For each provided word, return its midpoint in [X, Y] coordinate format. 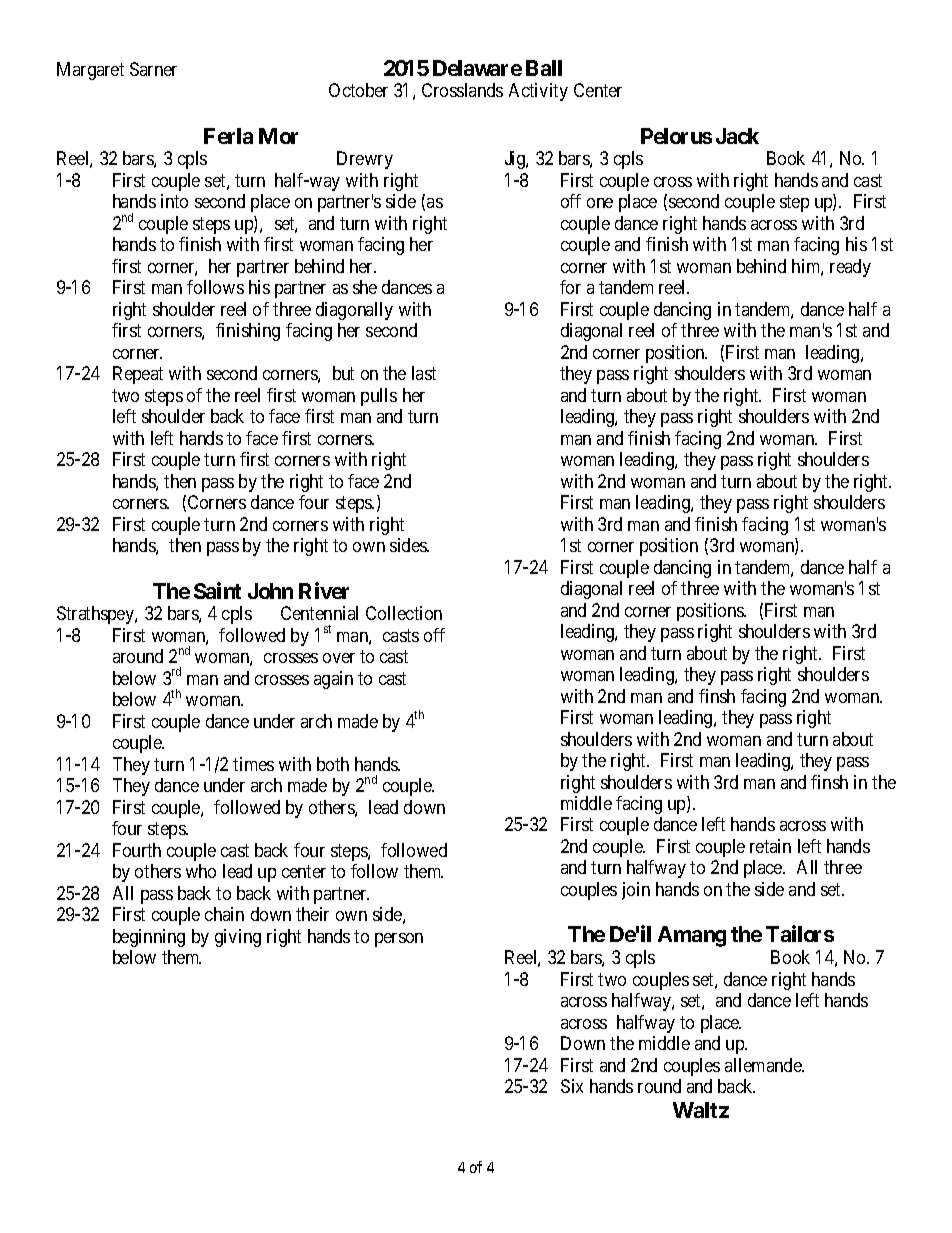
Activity [538, 92]
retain [770, 846]
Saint [217, 590]
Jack [737, 136]
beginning [149, 938]
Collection [404, 613]
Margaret [90, 71]
